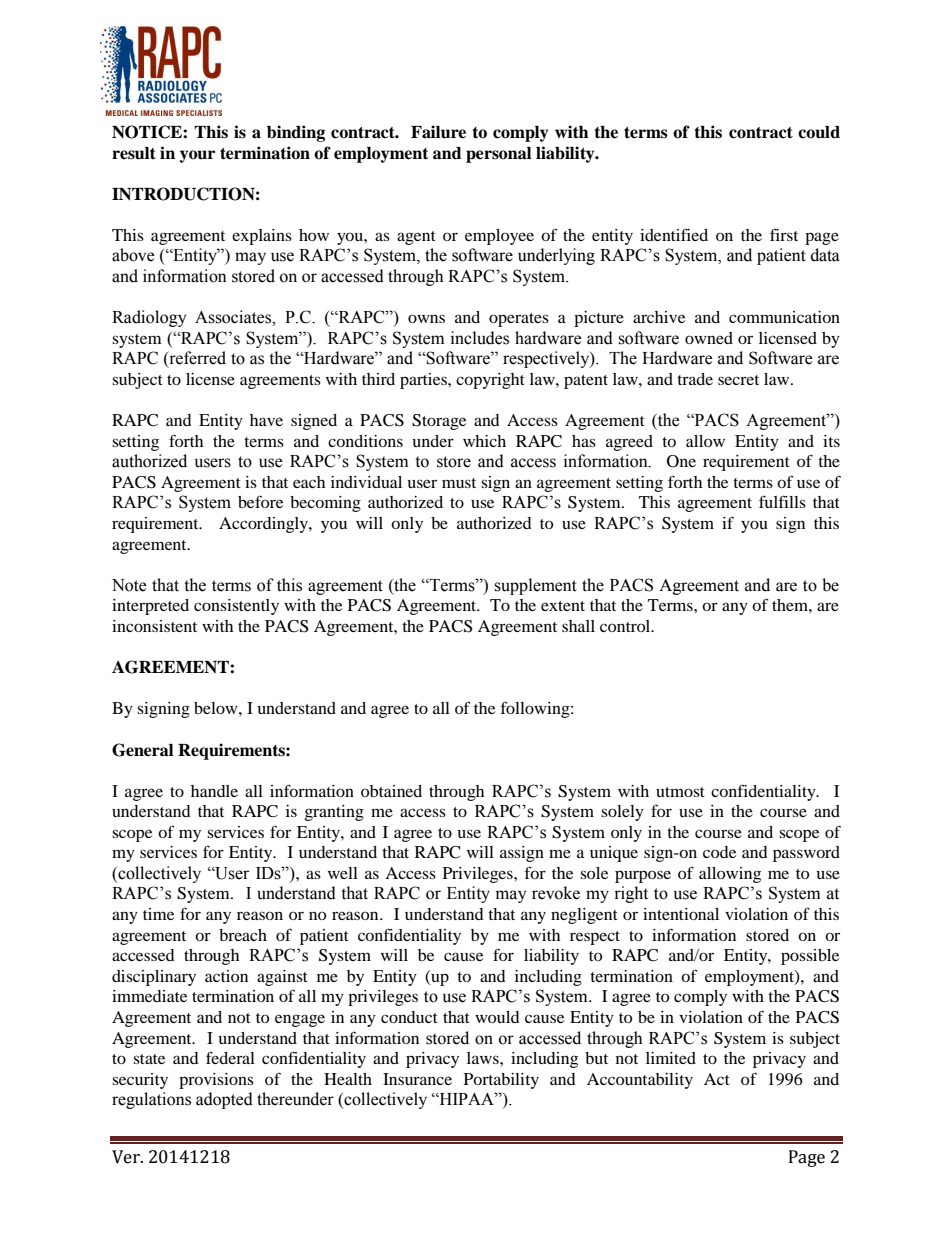 The image size is (952, 1233). Describe the element at coordinates (391, 791) in the screenshot. I see `obtained` at that location.
